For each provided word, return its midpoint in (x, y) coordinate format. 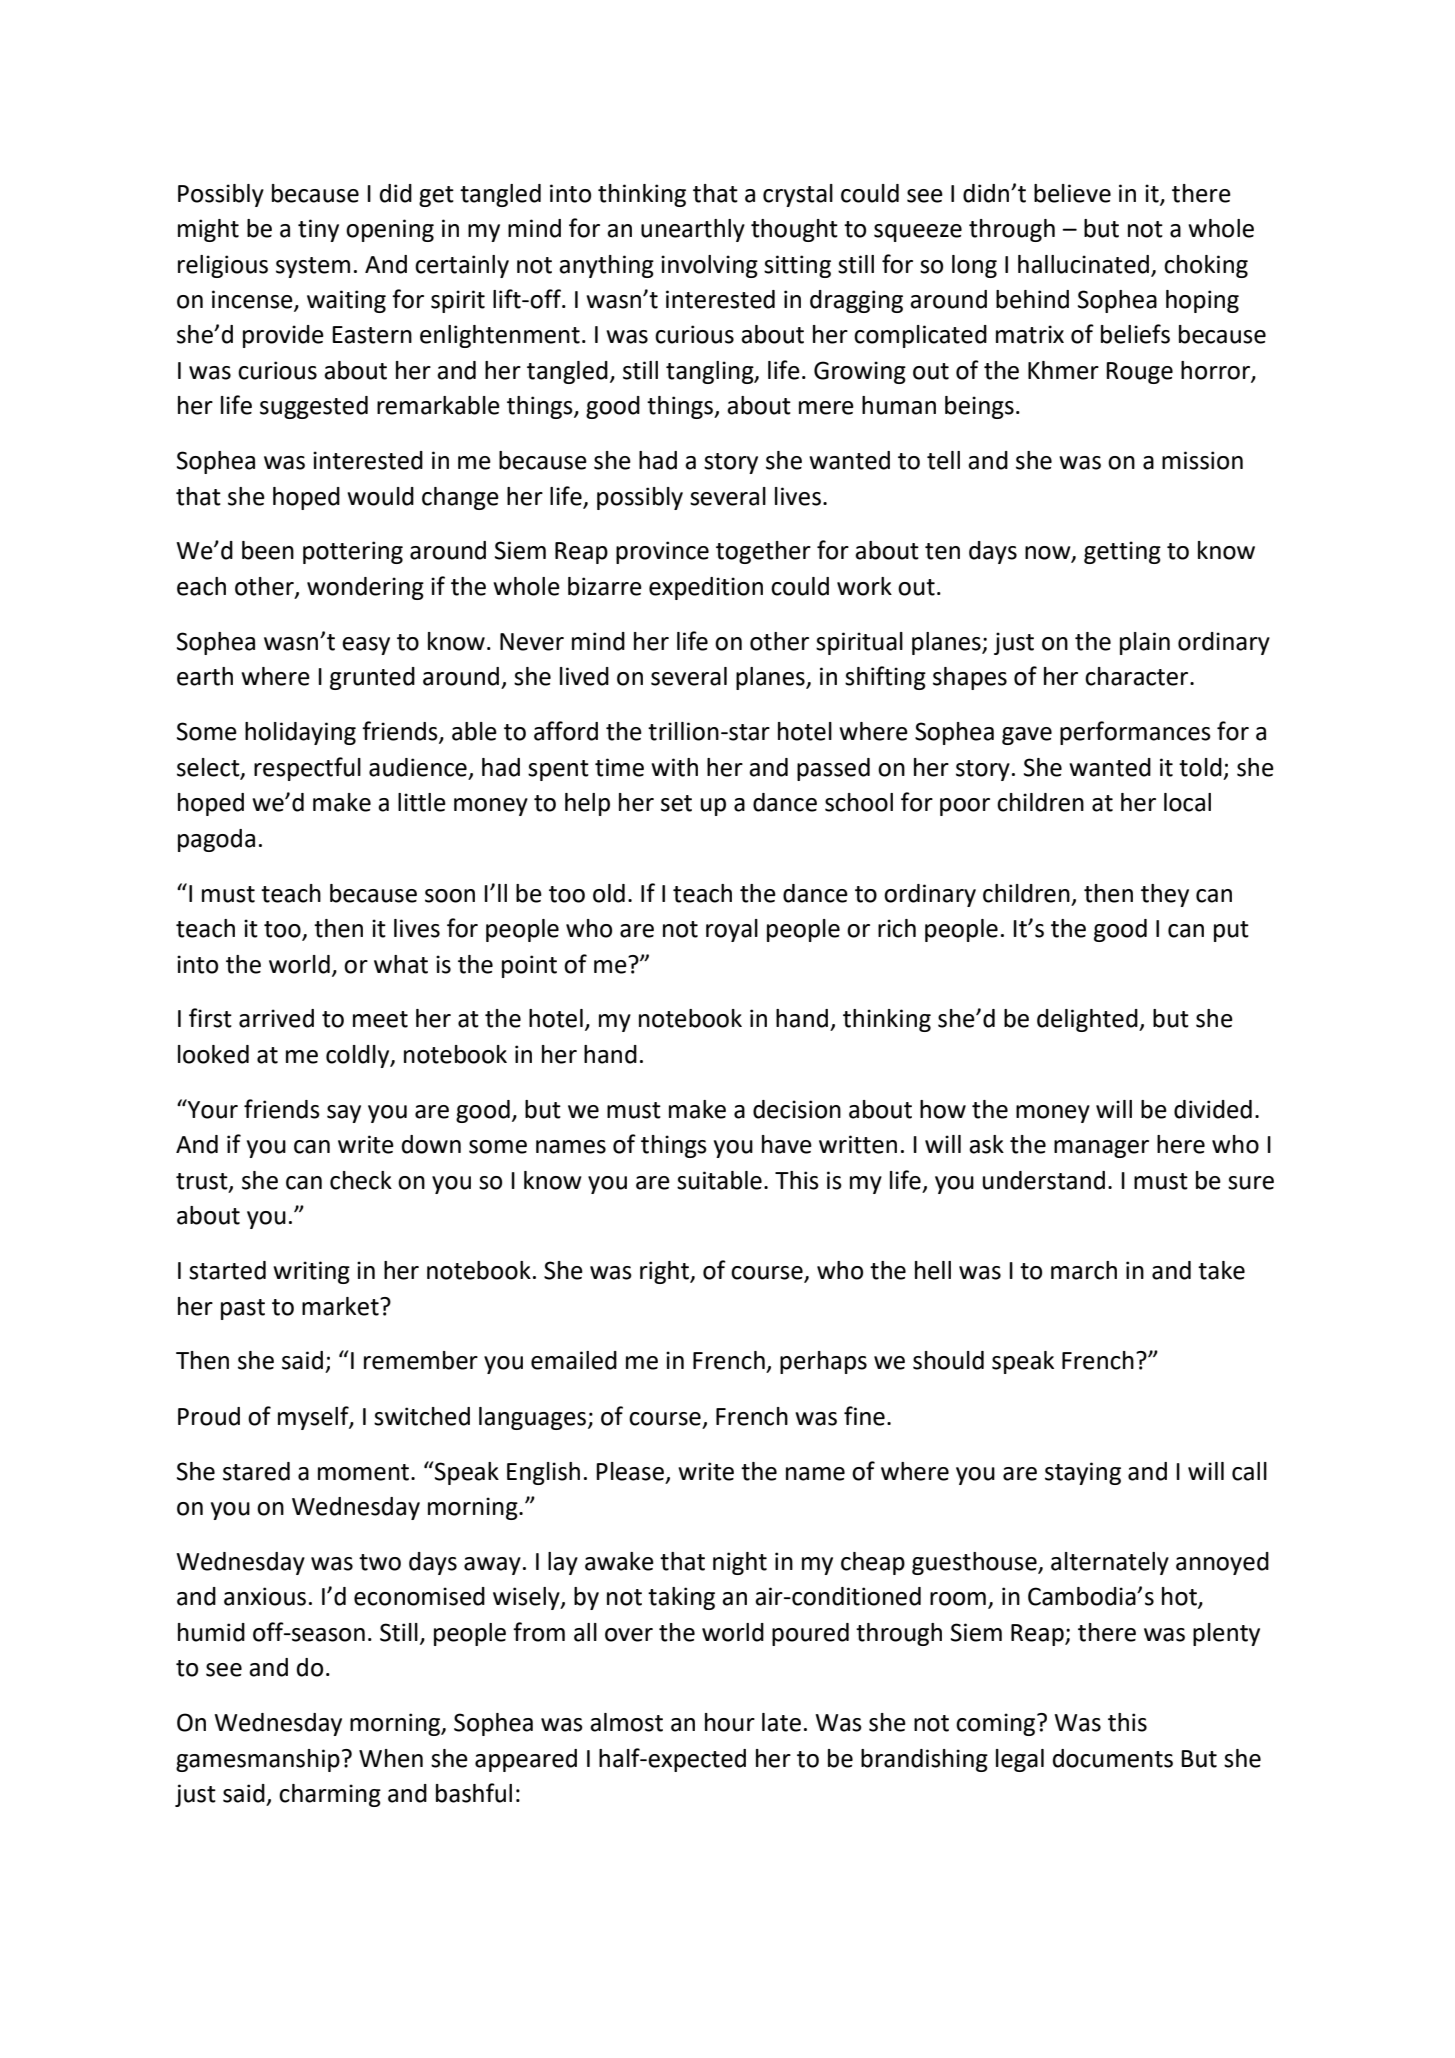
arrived (276, 1018)
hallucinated (1083, 264)
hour (730, 1722)
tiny (318, 230)
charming (330, 1795)
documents (1113, 1758)
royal (732, 930)
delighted (1088, 1020)
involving (709, 266)
